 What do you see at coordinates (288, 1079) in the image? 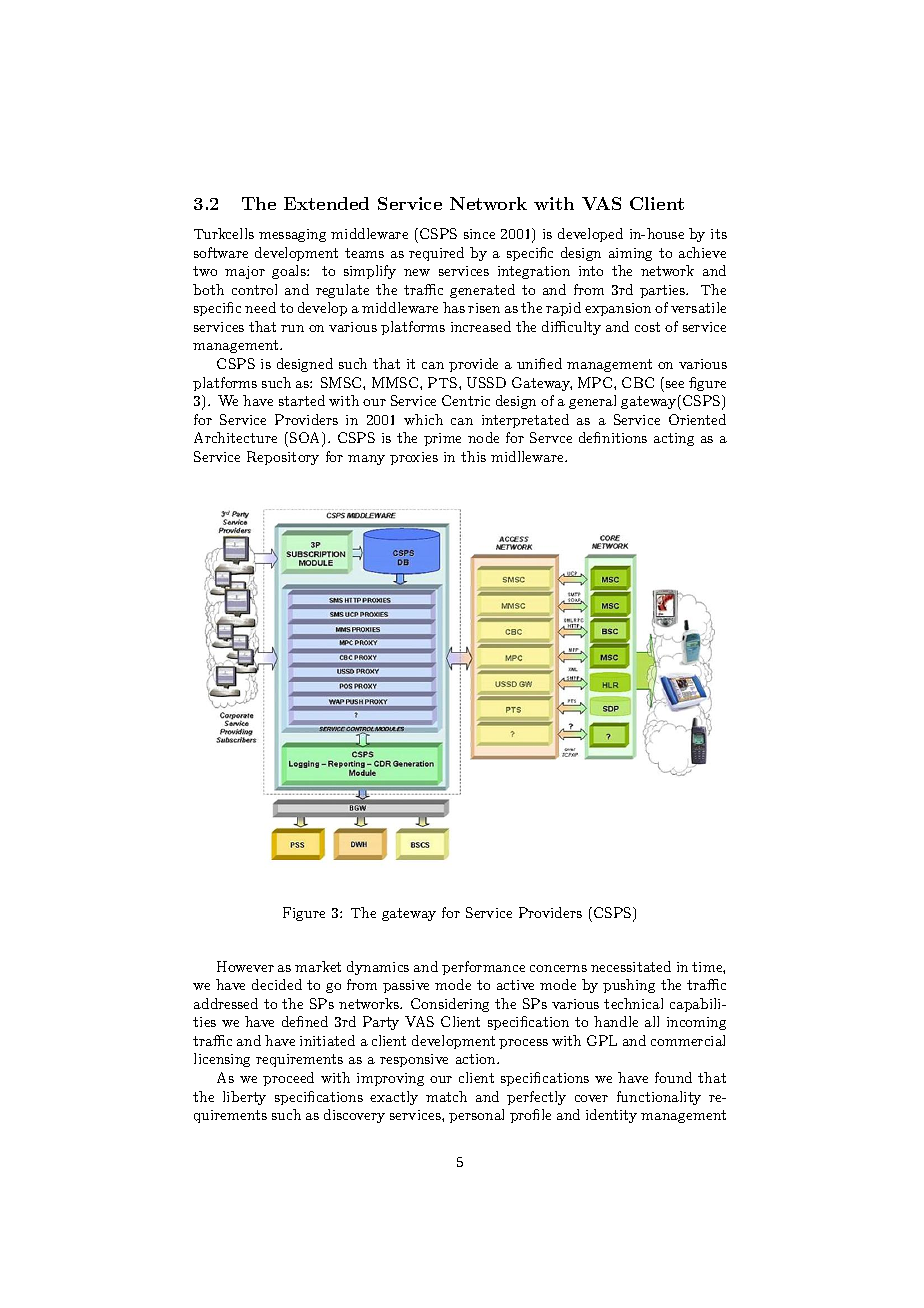
I see `proceed` at bounding box center [288, 1079].
